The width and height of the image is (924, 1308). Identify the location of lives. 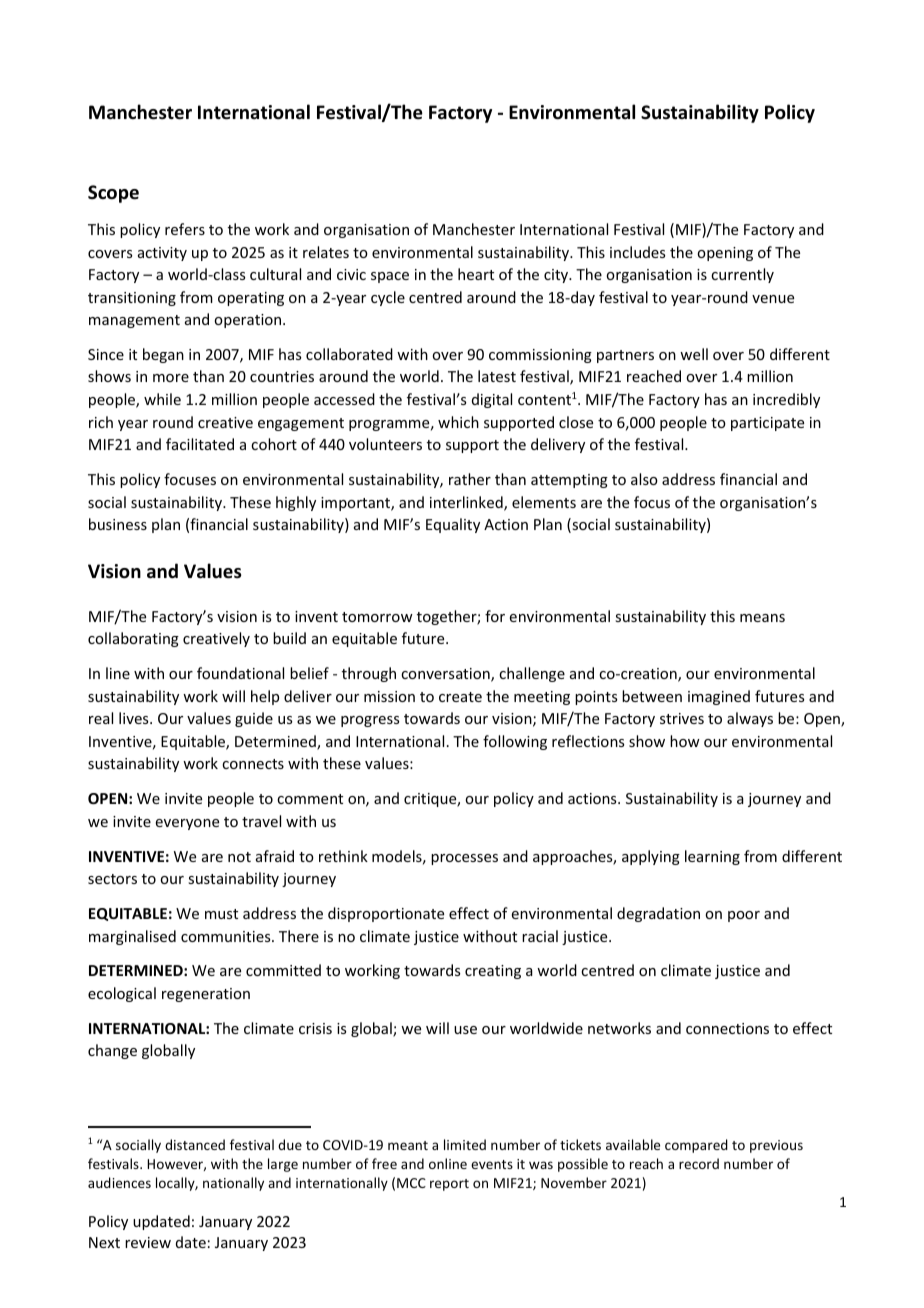
(135, 718).
